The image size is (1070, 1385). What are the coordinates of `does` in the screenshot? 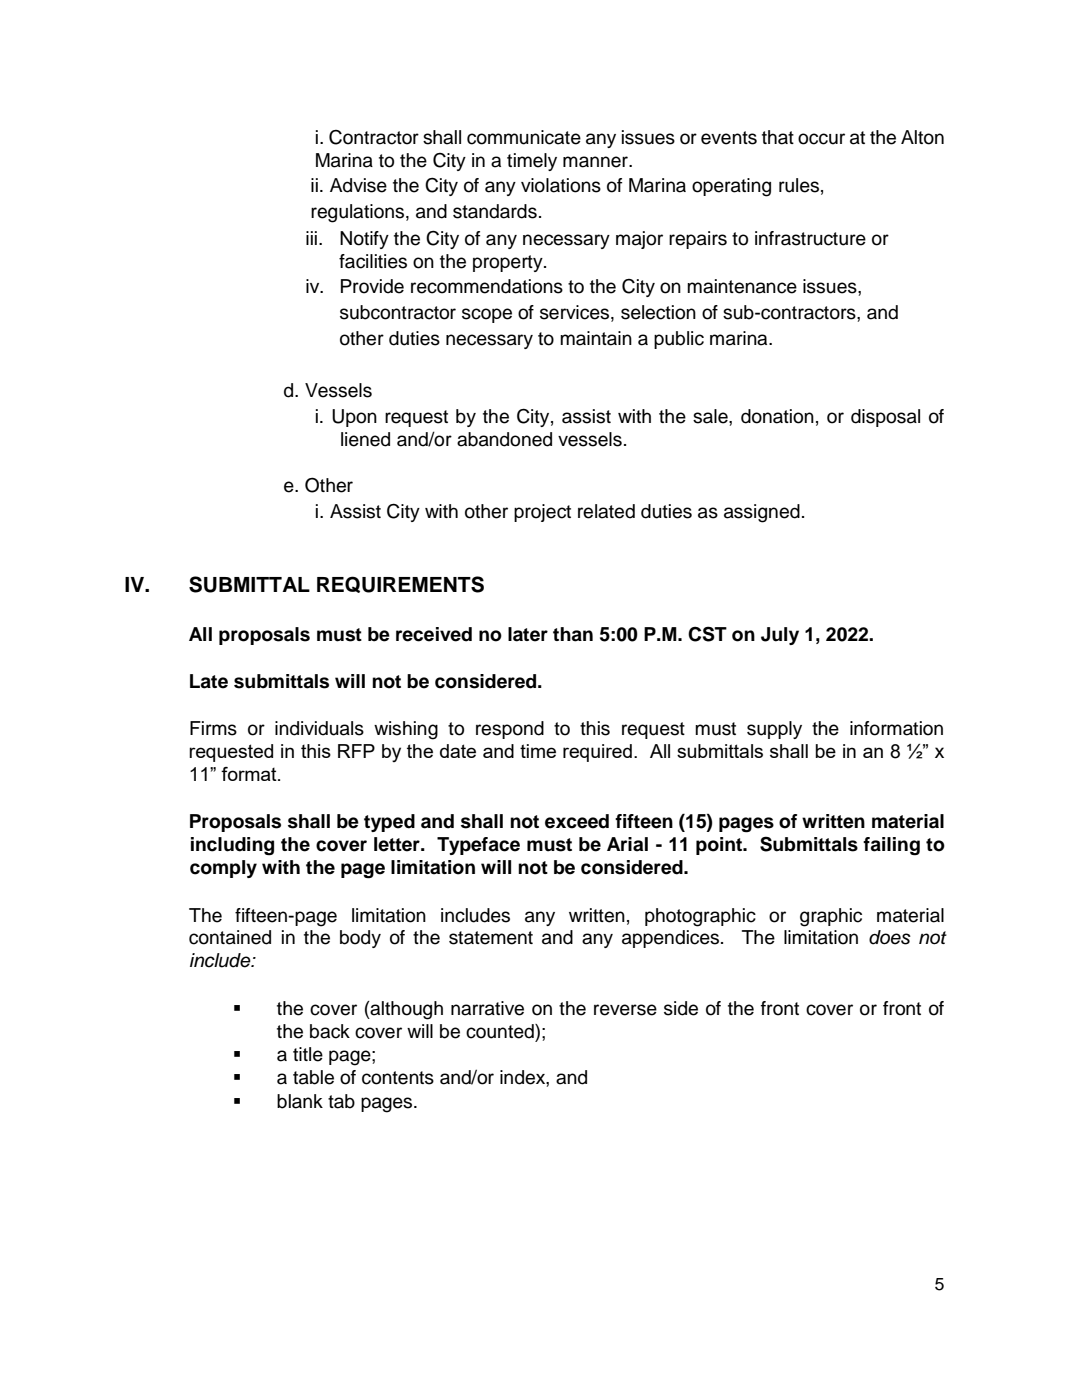 It's located at (890, 937).
